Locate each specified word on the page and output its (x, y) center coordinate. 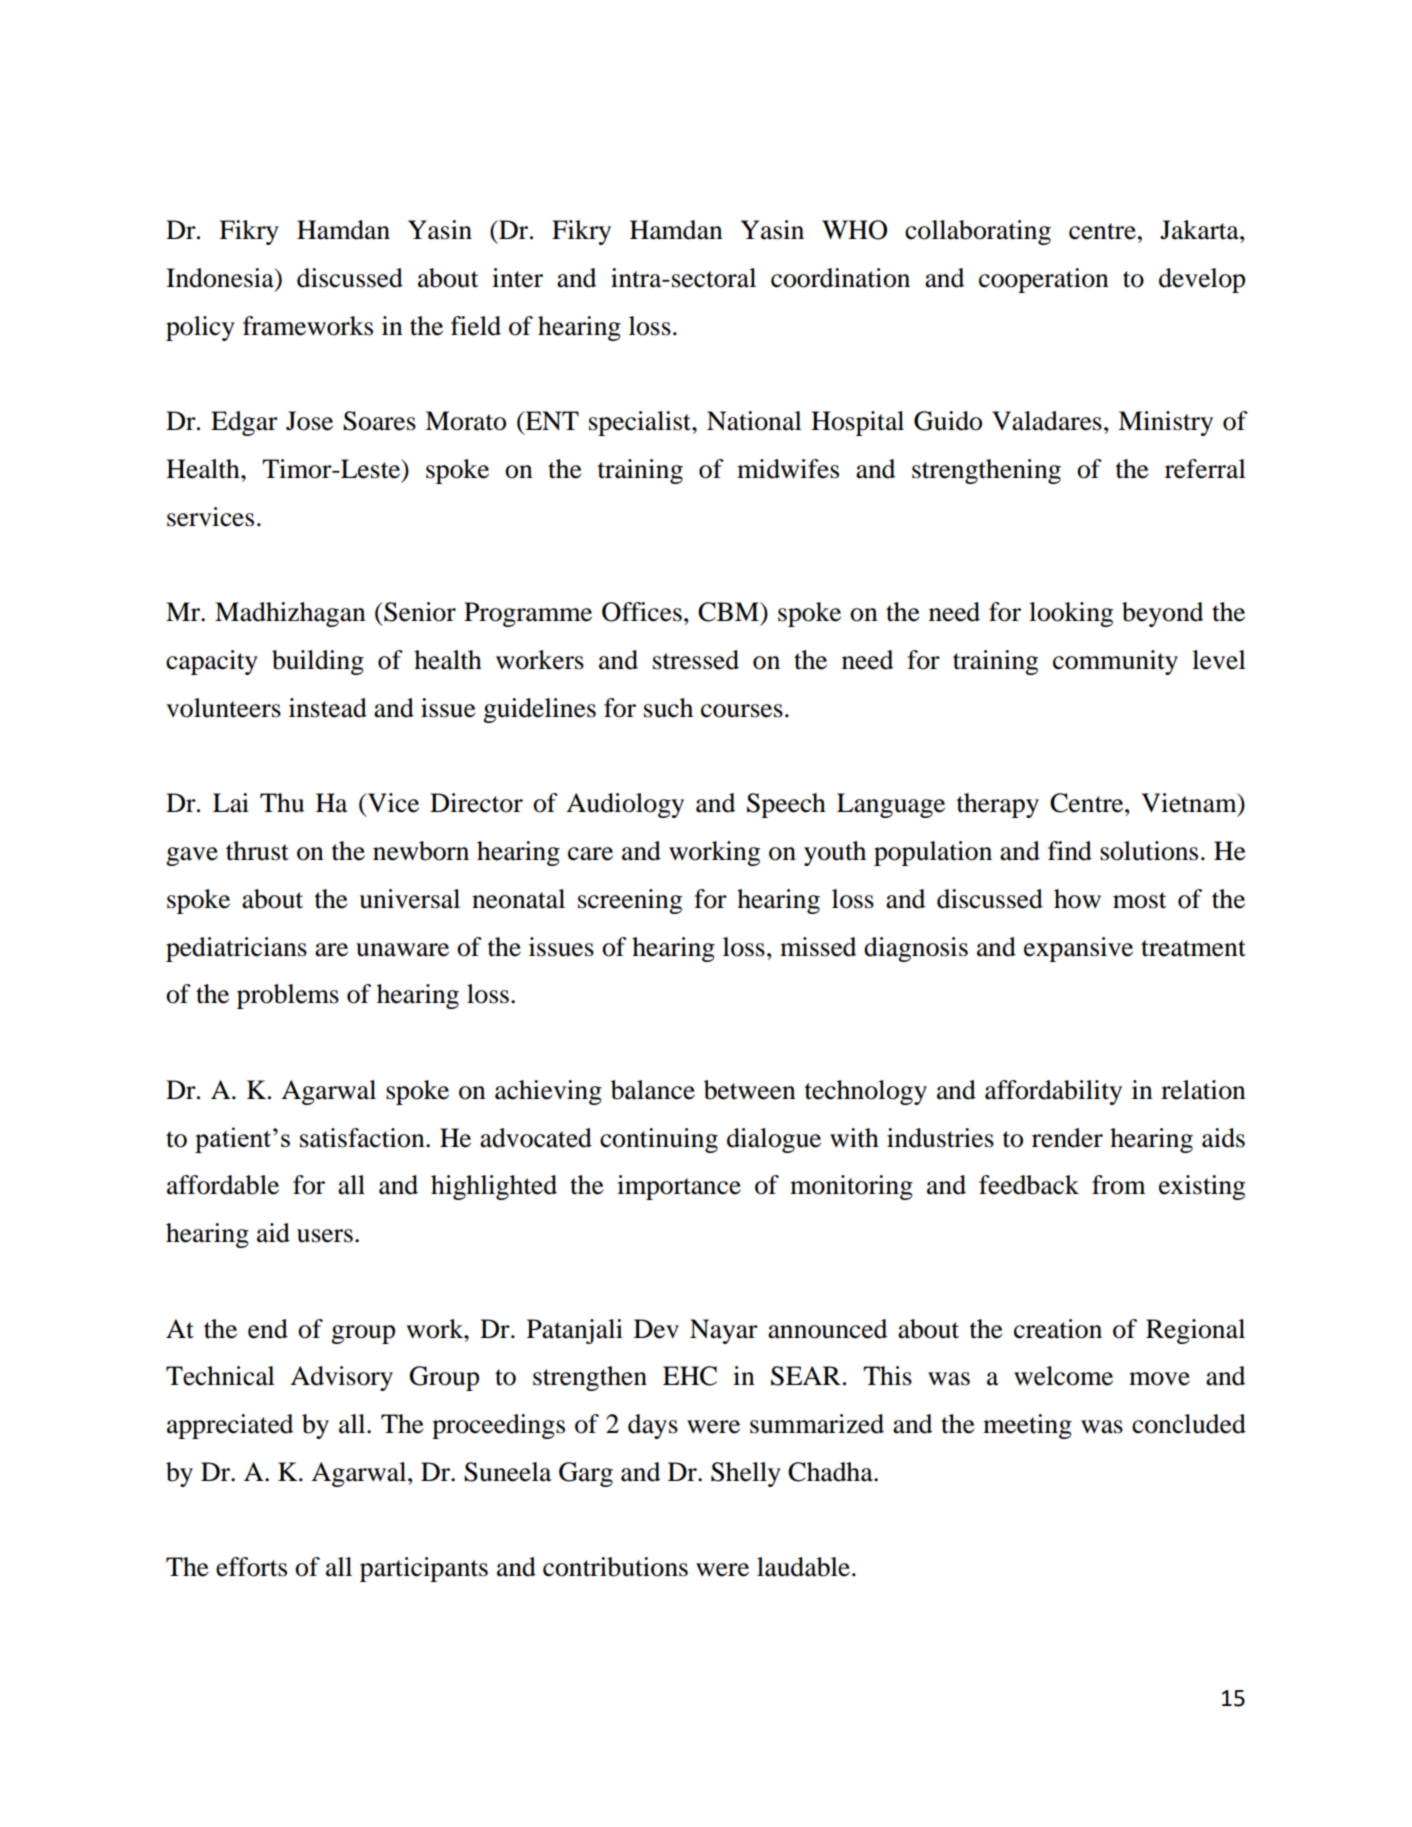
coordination (840, 278)
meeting (1027, 1426)
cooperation (1044, 280)
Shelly (746, 1474)
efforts (251, 1567)
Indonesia (221, 278)
